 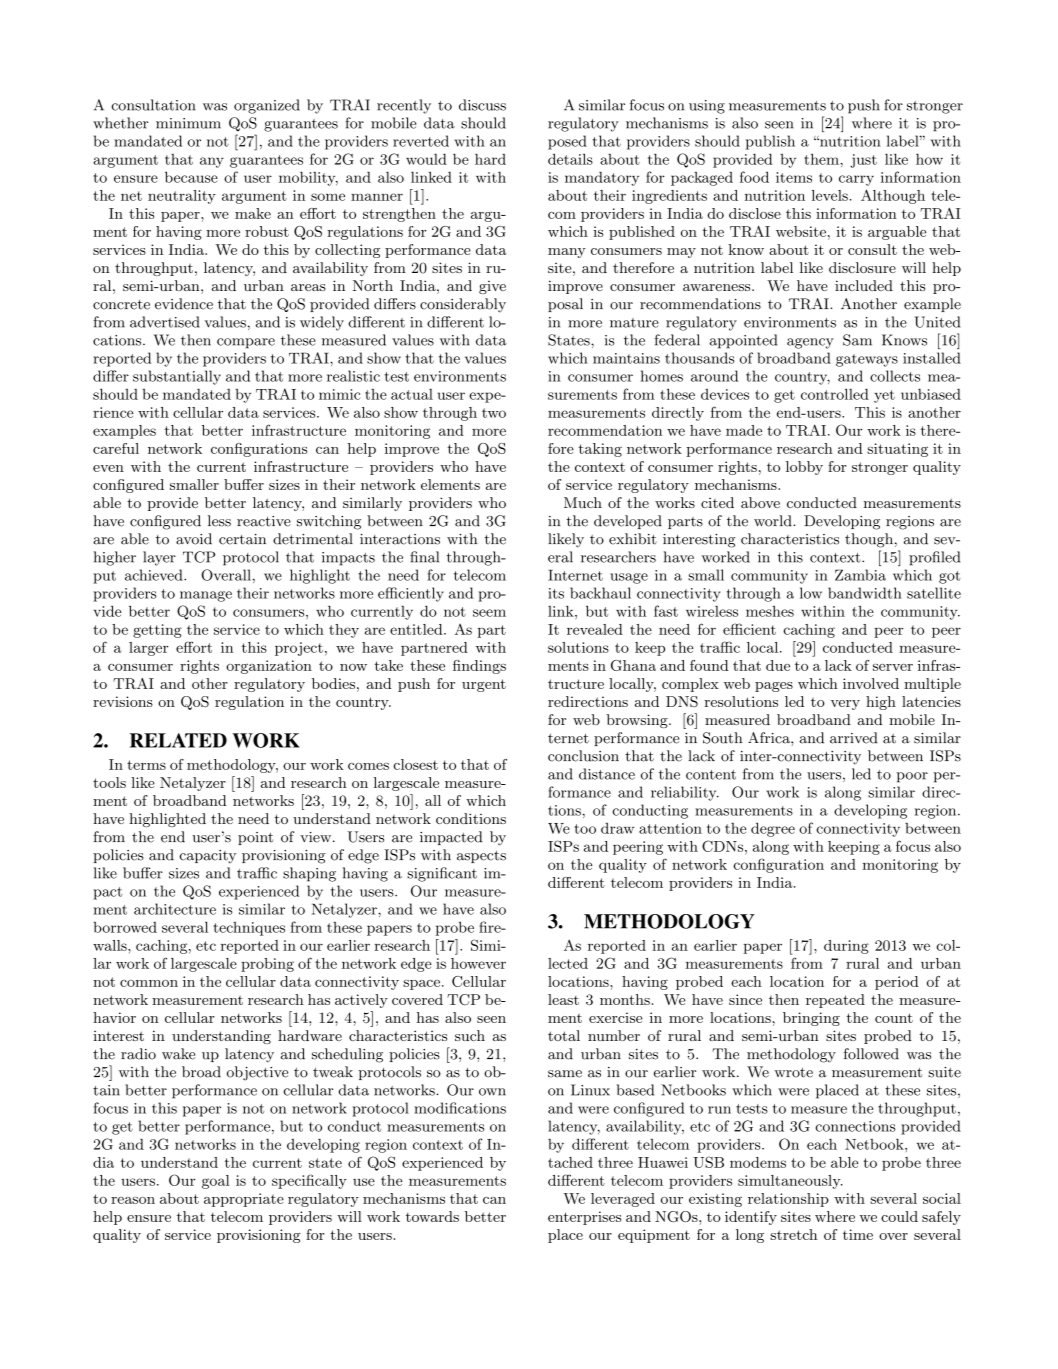 What do you see at coordinates (584, 1218) in the document?
I see `enterprises` at bounding box center [584, 1218].
